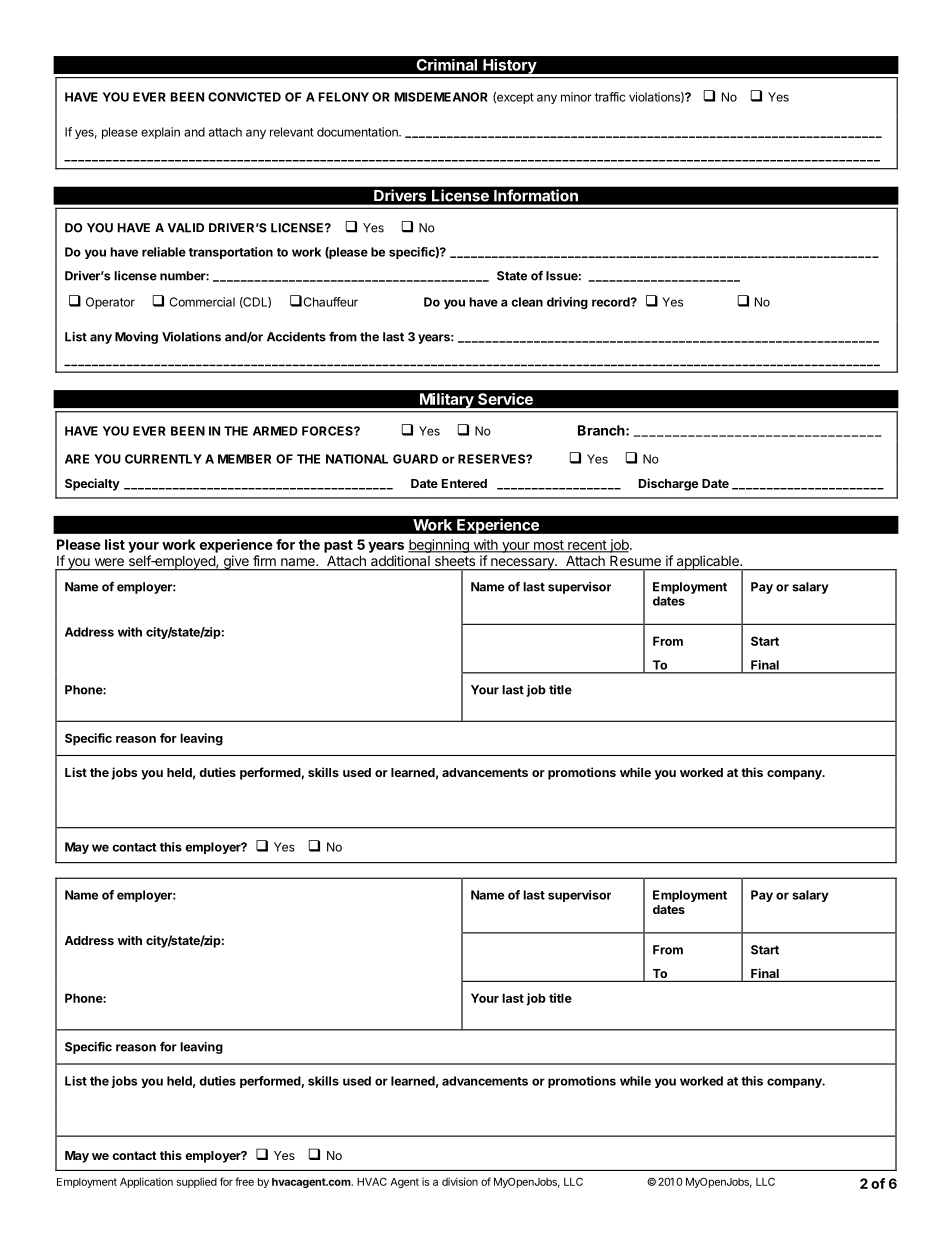  Describe the element at coordinates (160, 133) in the screenshot. I see `explain` at that location.
